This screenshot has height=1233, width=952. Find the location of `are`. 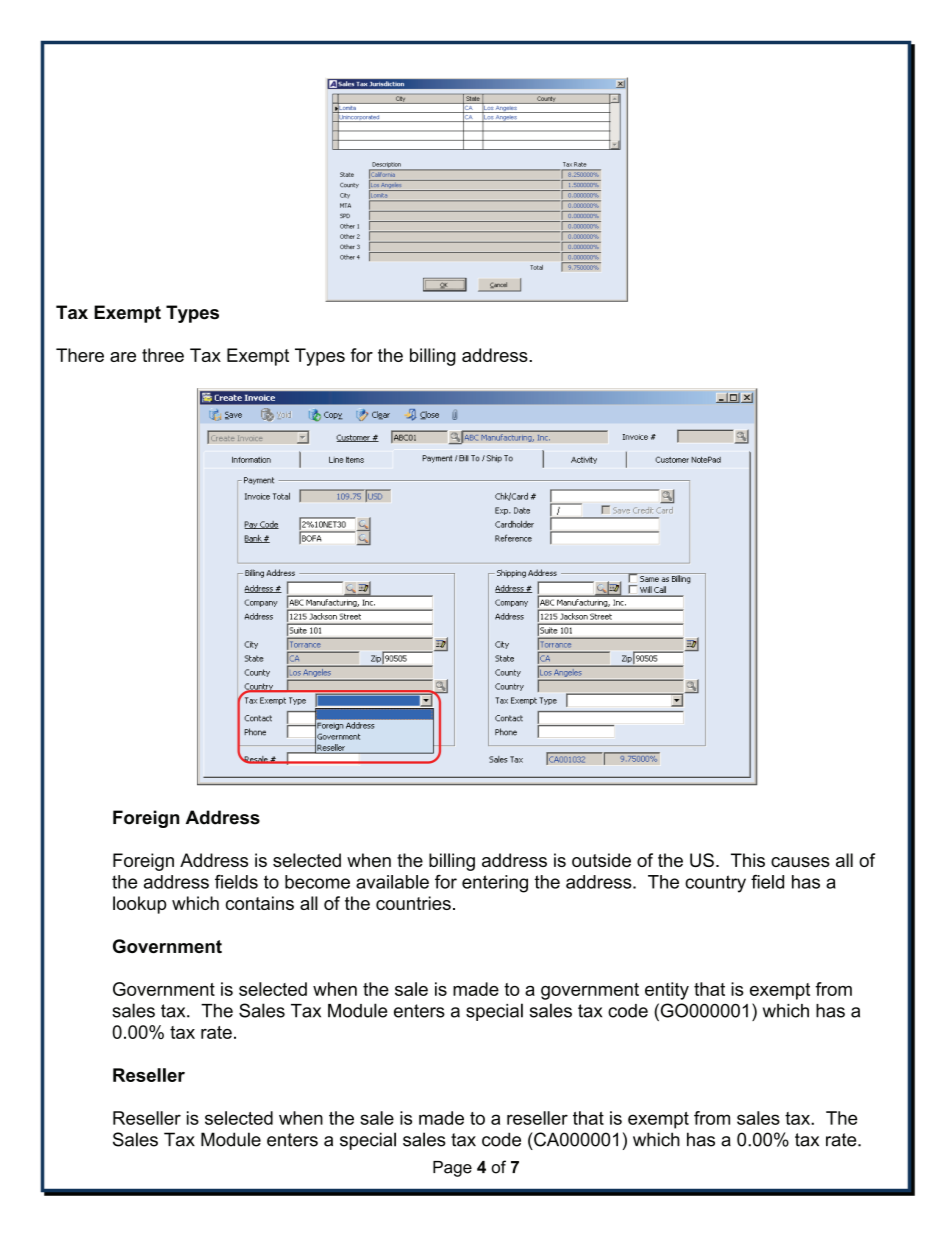

are is located at coordinates (123, 357).
